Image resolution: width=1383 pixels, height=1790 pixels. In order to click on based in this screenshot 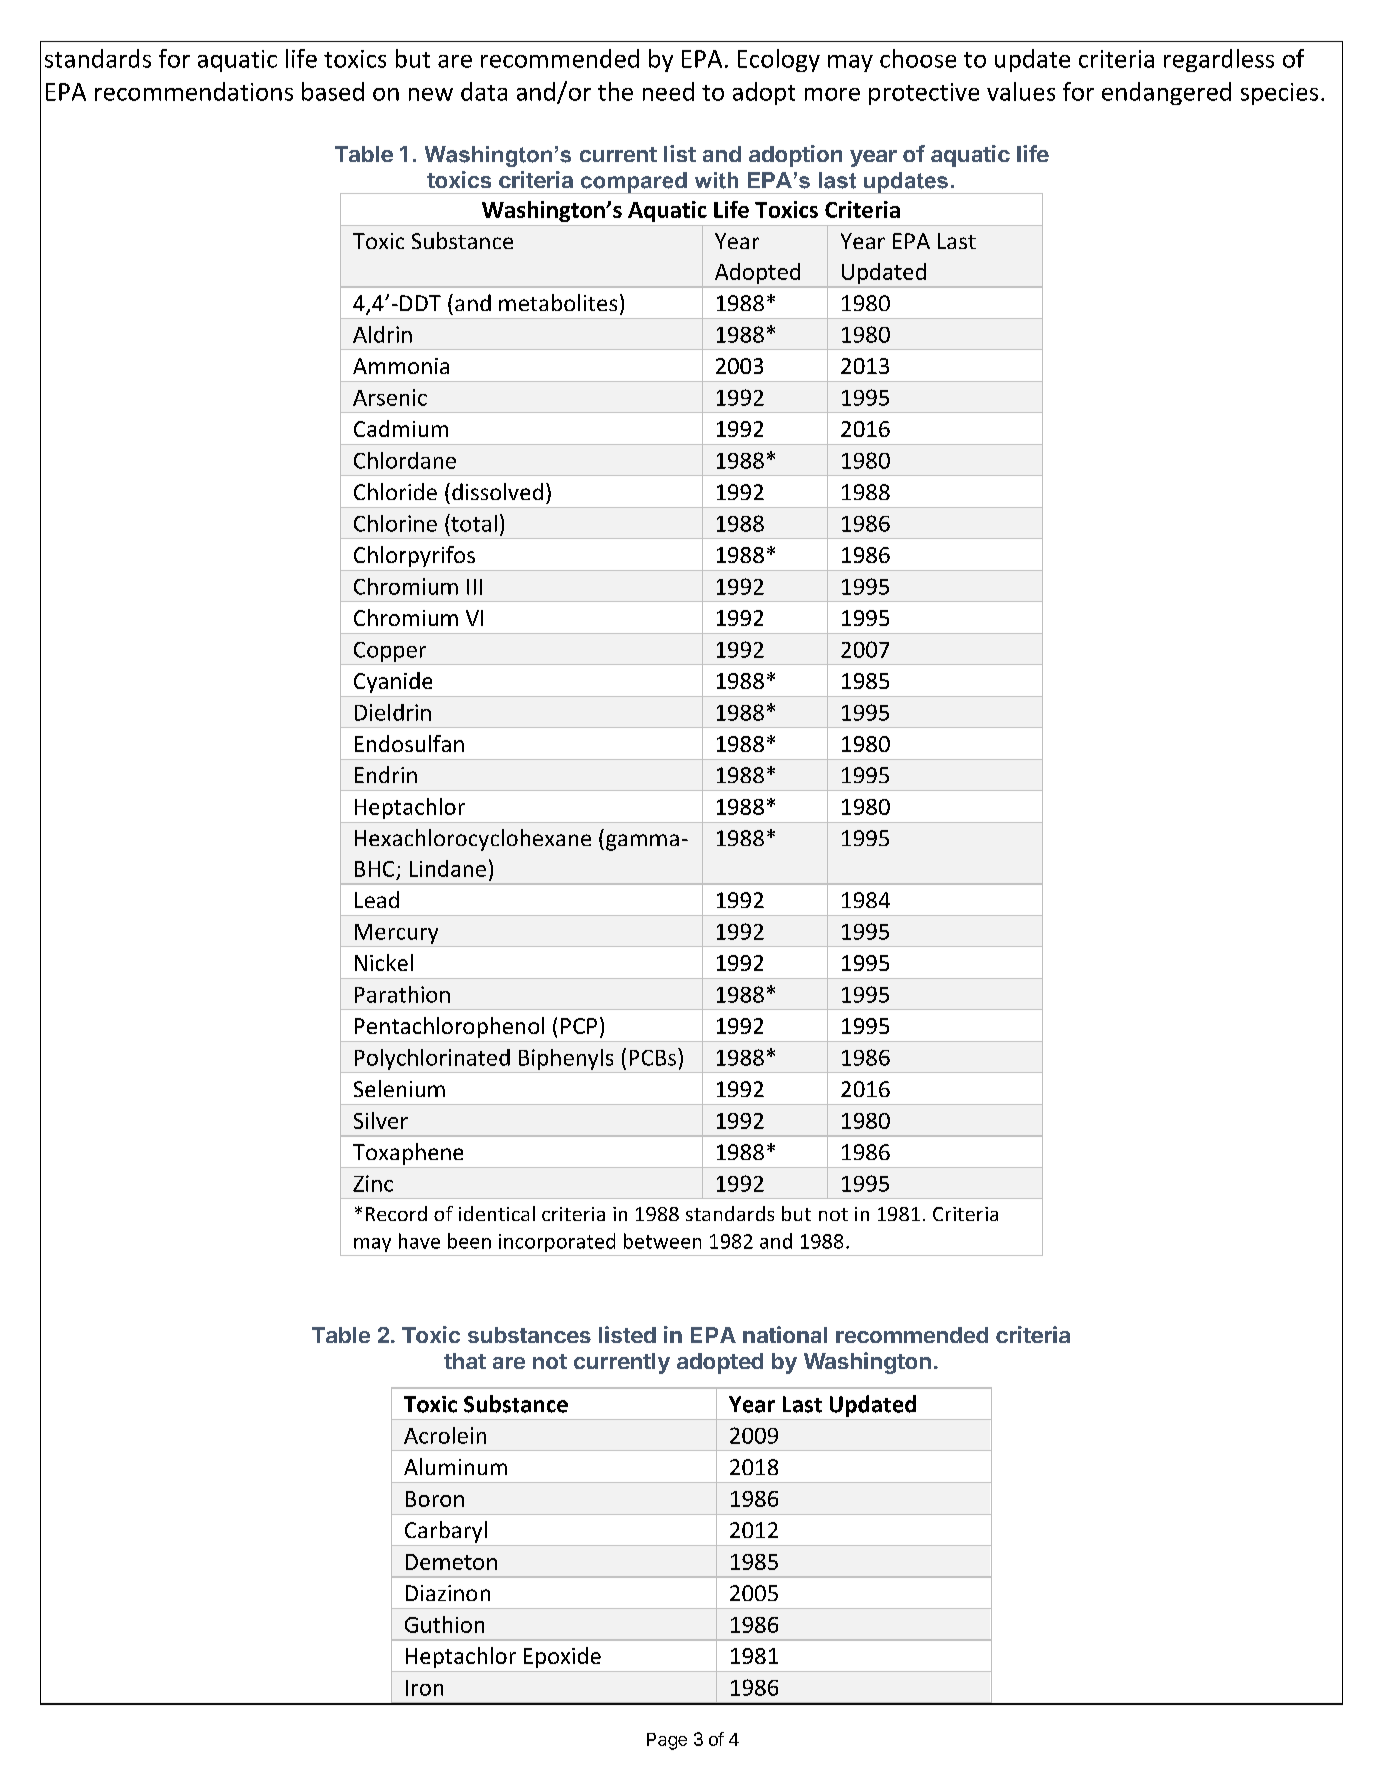, I will do `click(333, 91)`.
